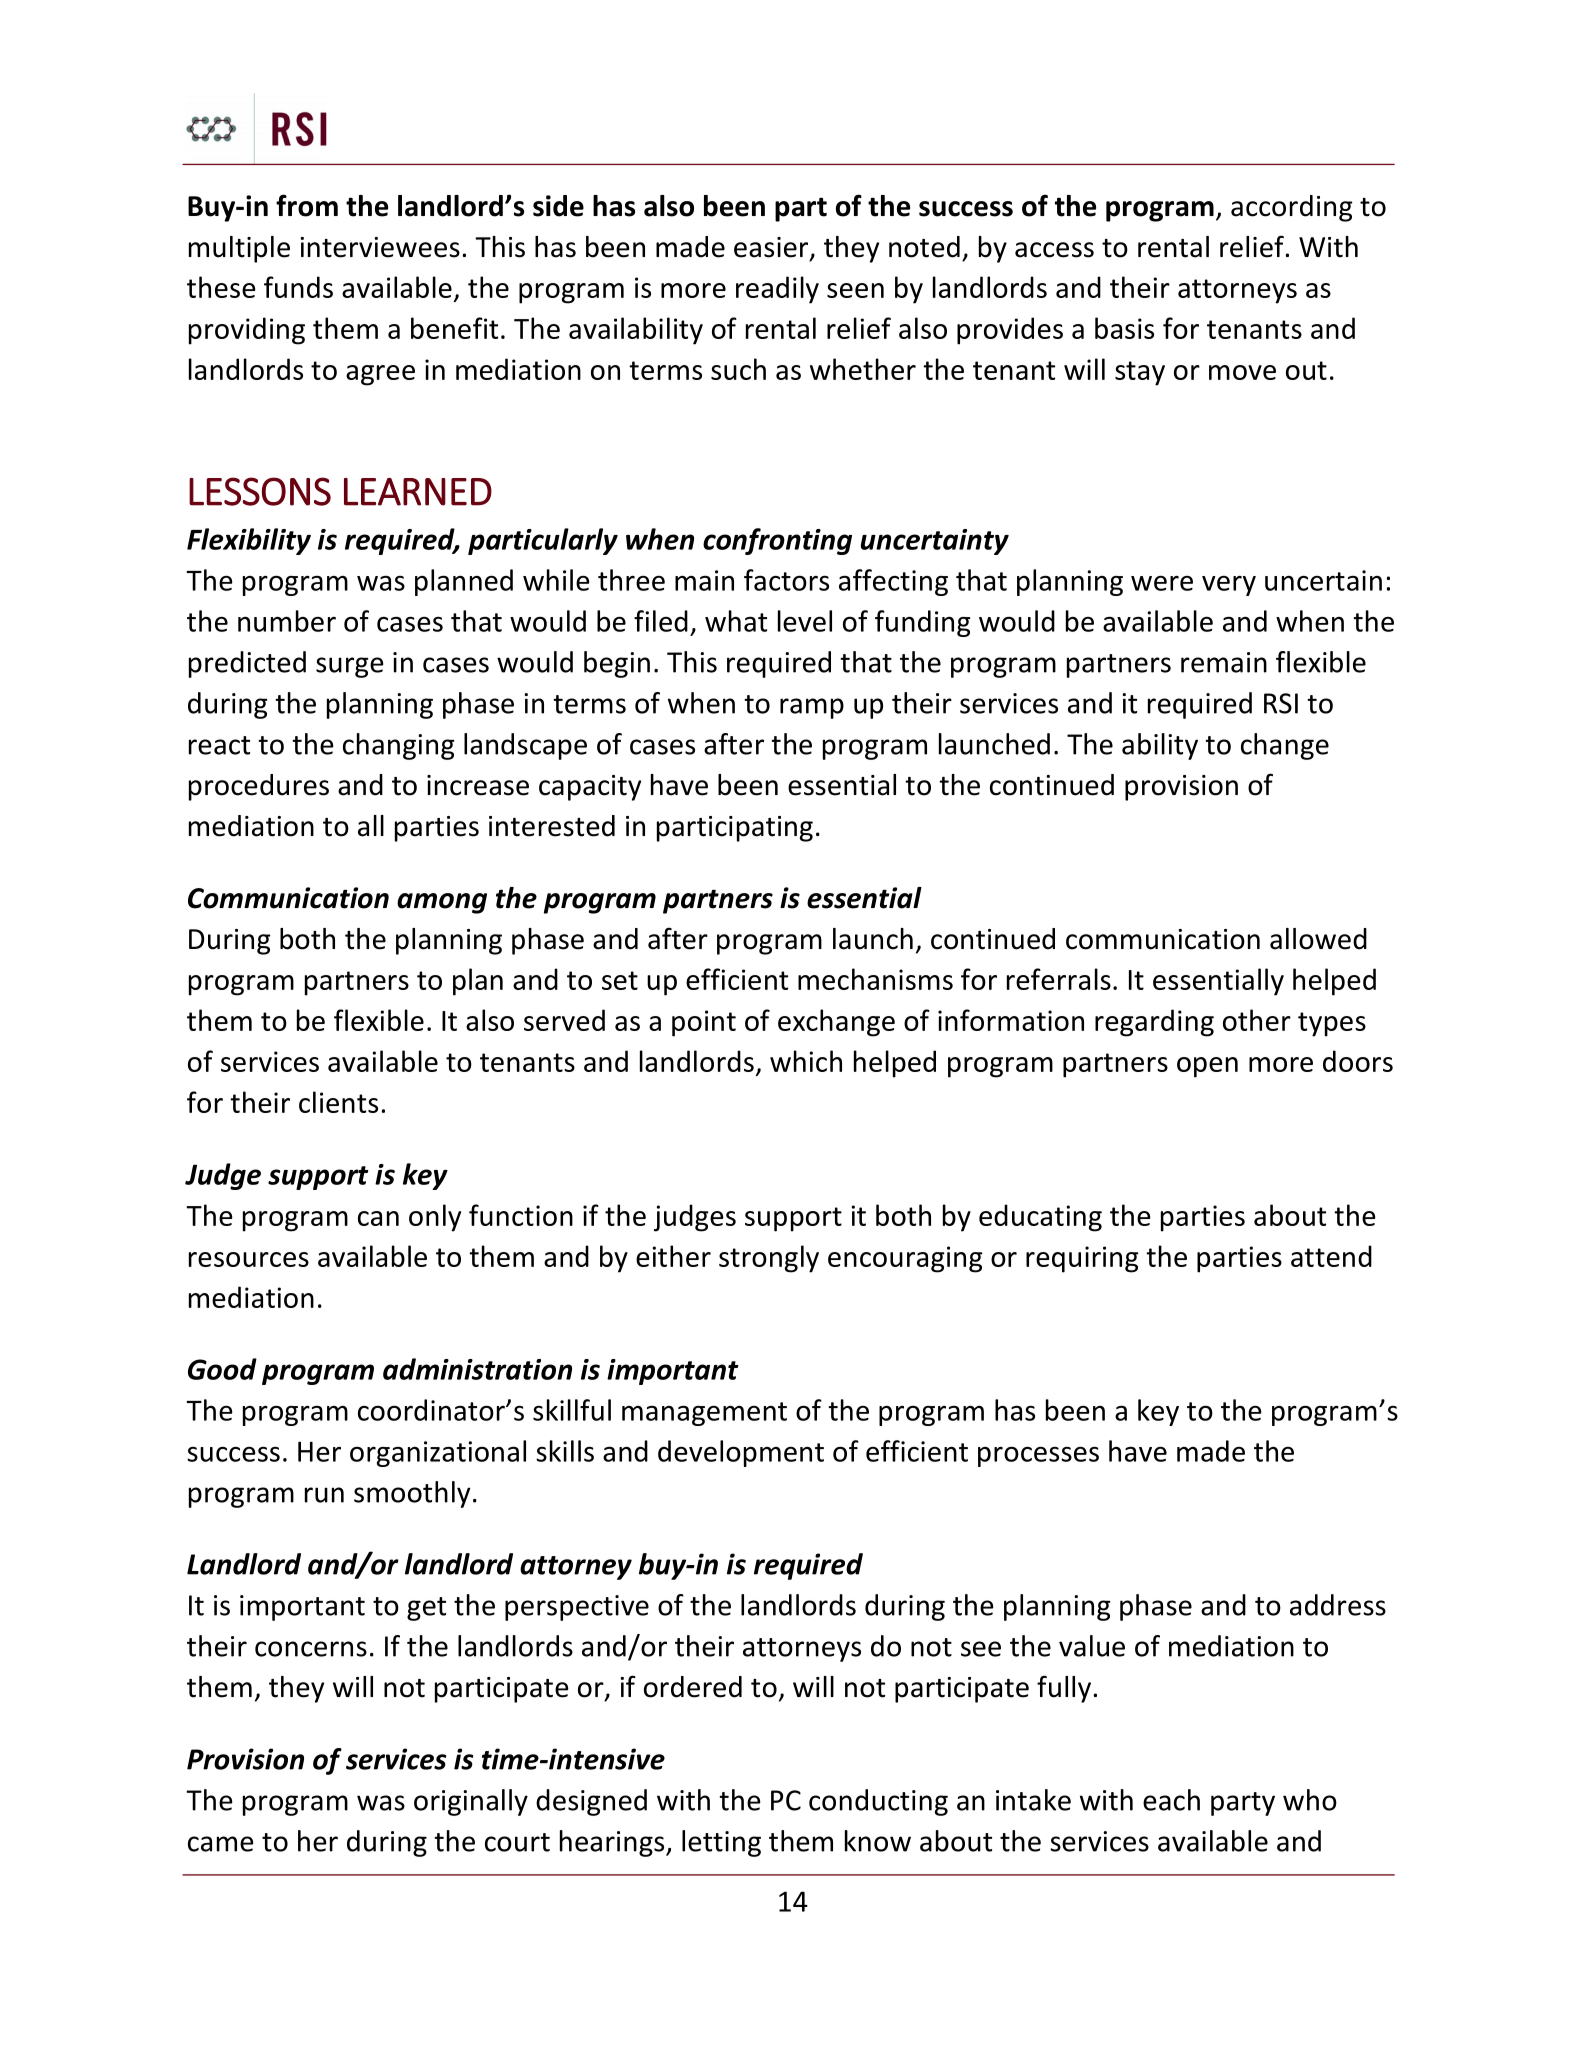 Image resolution: width=1585 pixels, height=2051 pixels. What do you see at coordinates (471, 1802) in the page?
I see `originally` at bounding box center [471, 1802].
